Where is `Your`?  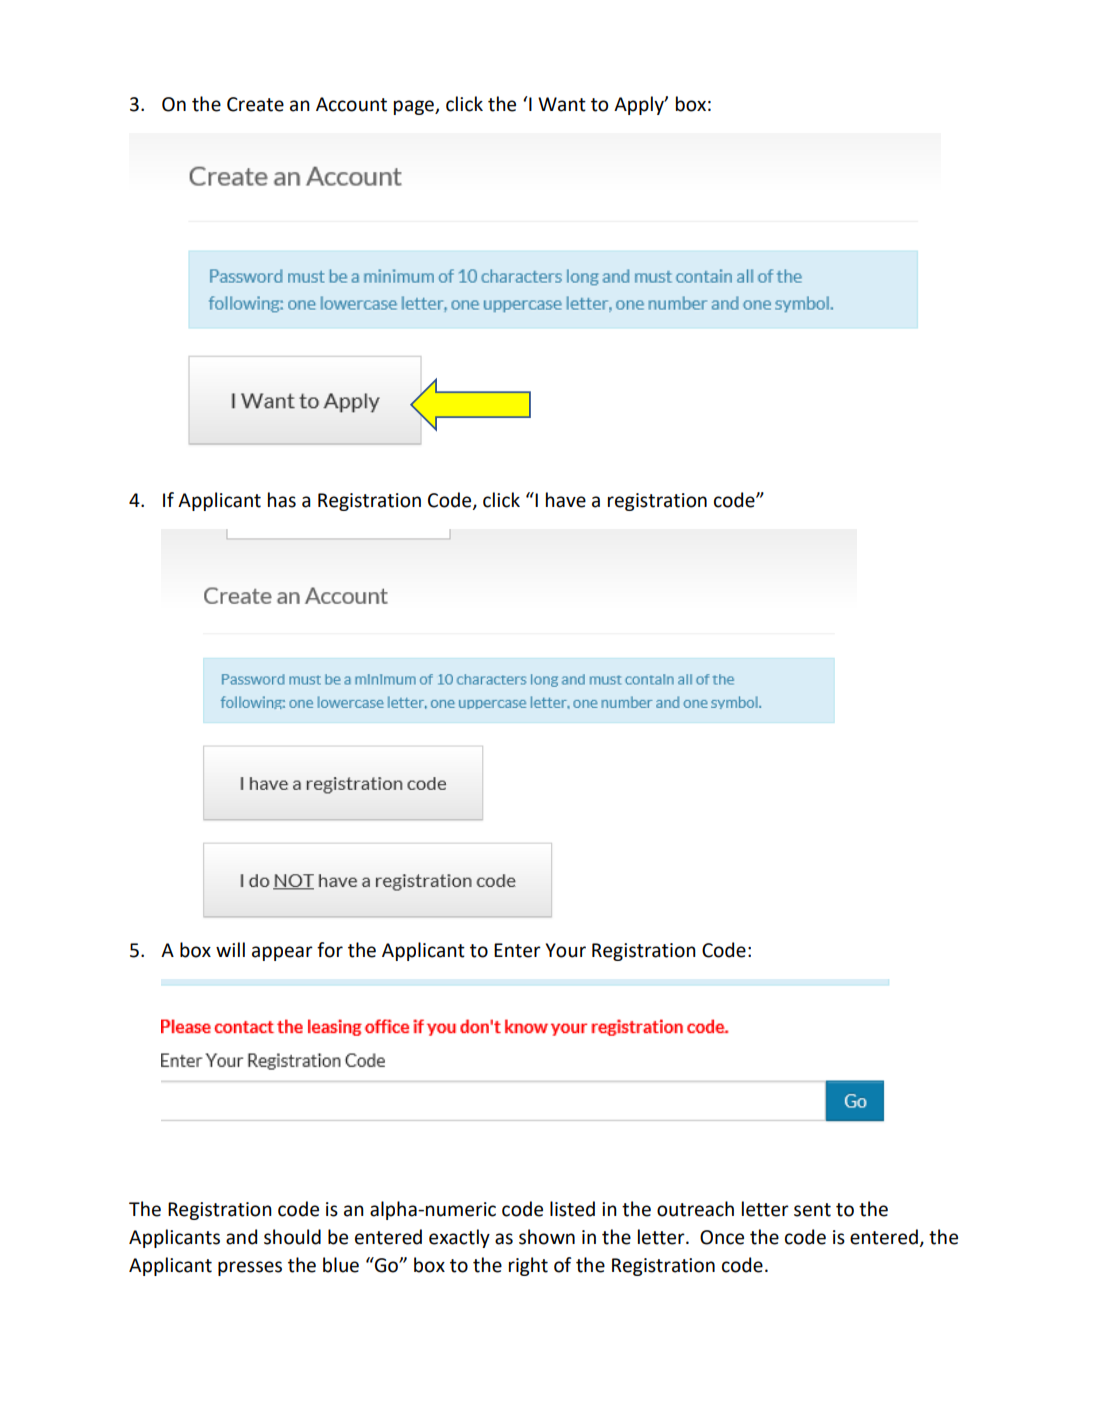 Your is located at coordinates (566, 950).
